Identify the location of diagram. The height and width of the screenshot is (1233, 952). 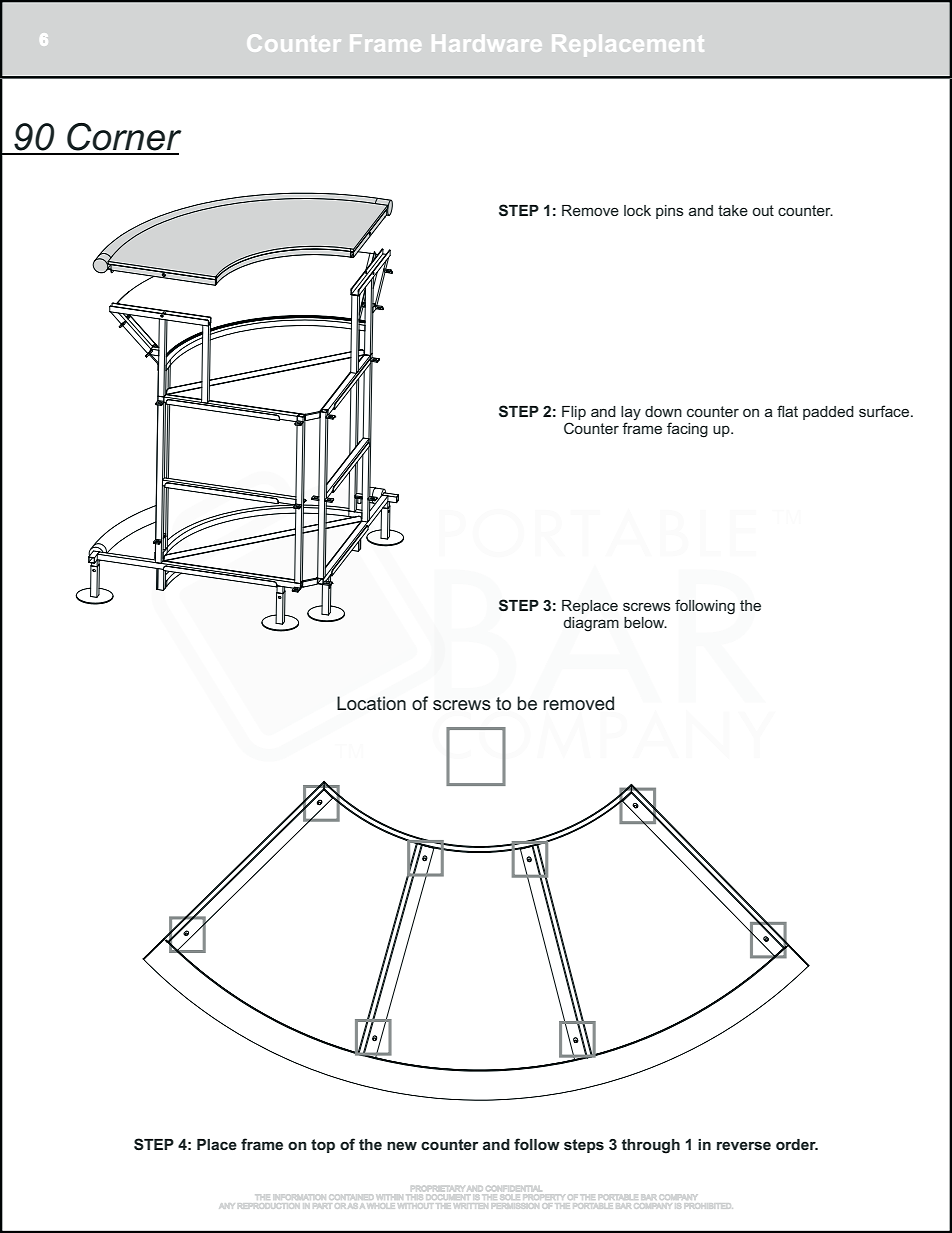
(591, 624).
